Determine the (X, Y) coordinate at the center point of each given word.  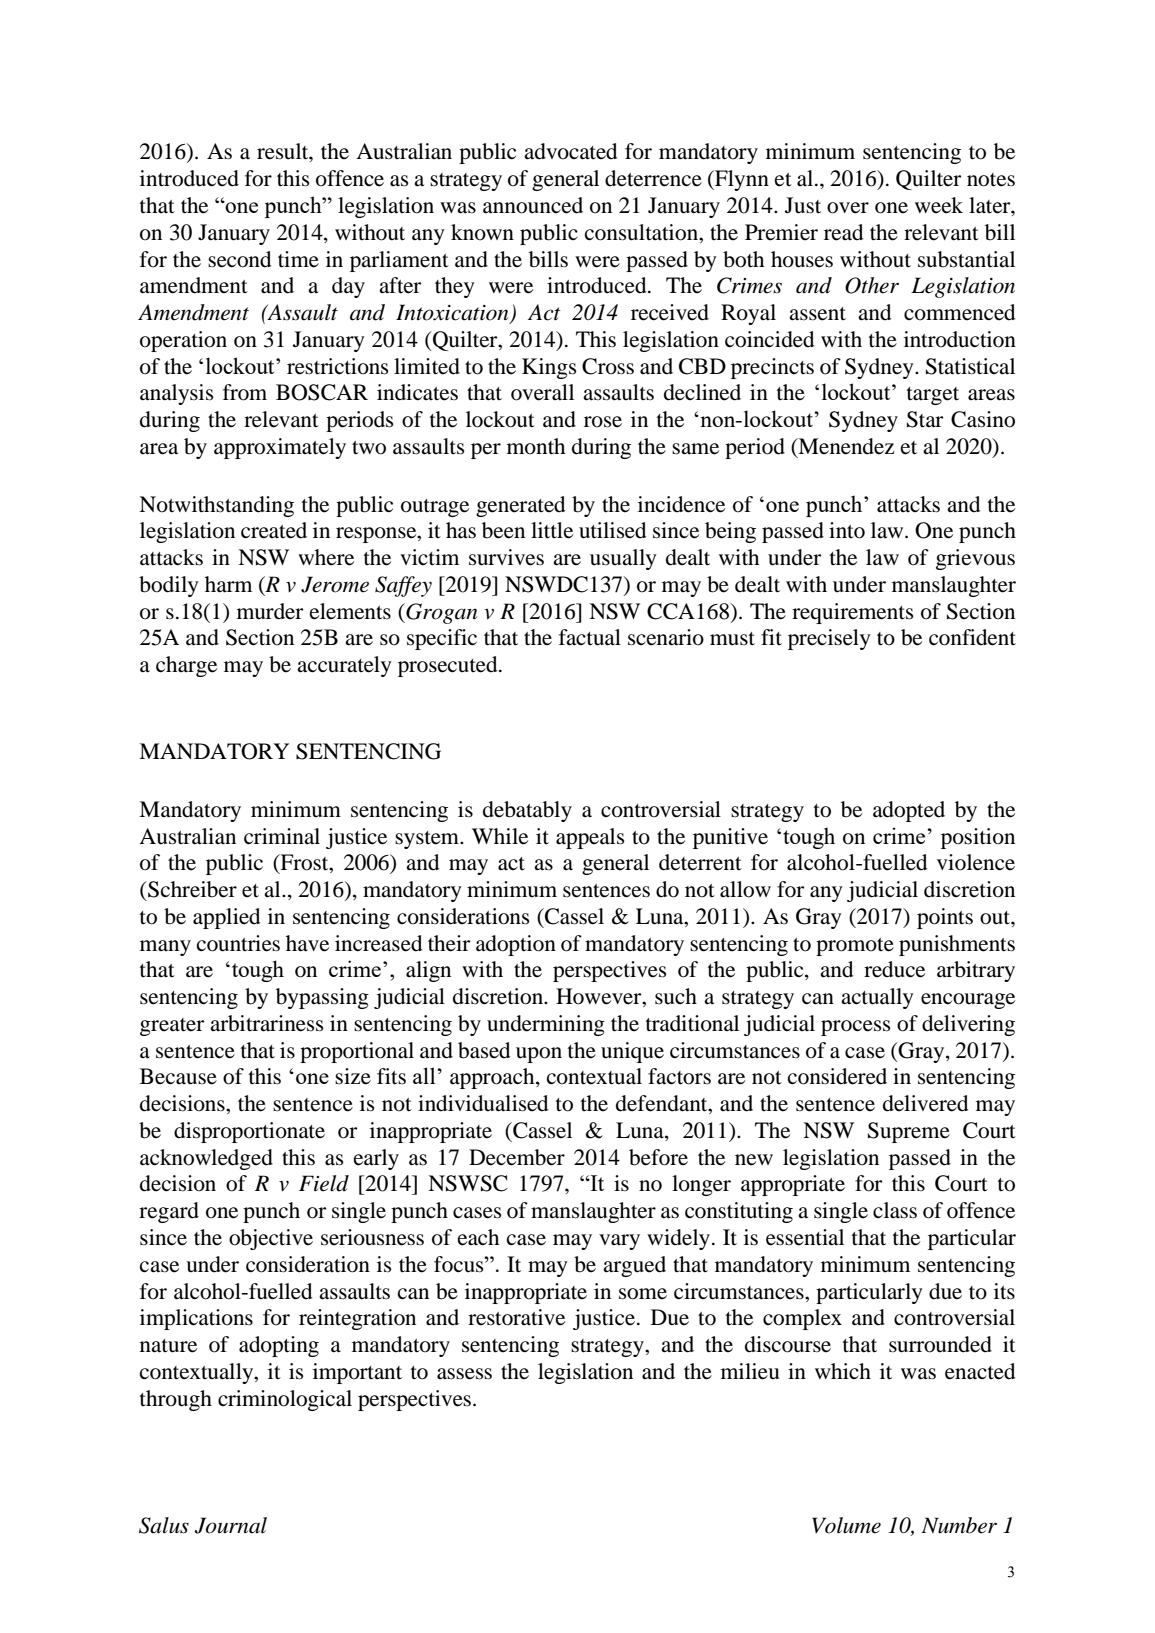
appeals (590, 838)
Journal (230, 1525)
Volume (846, 1525)
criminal (282, 836)
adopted (909, 811)
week (939, 205)
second (239, 259)
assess (464, 1374)
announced (533, 205)
